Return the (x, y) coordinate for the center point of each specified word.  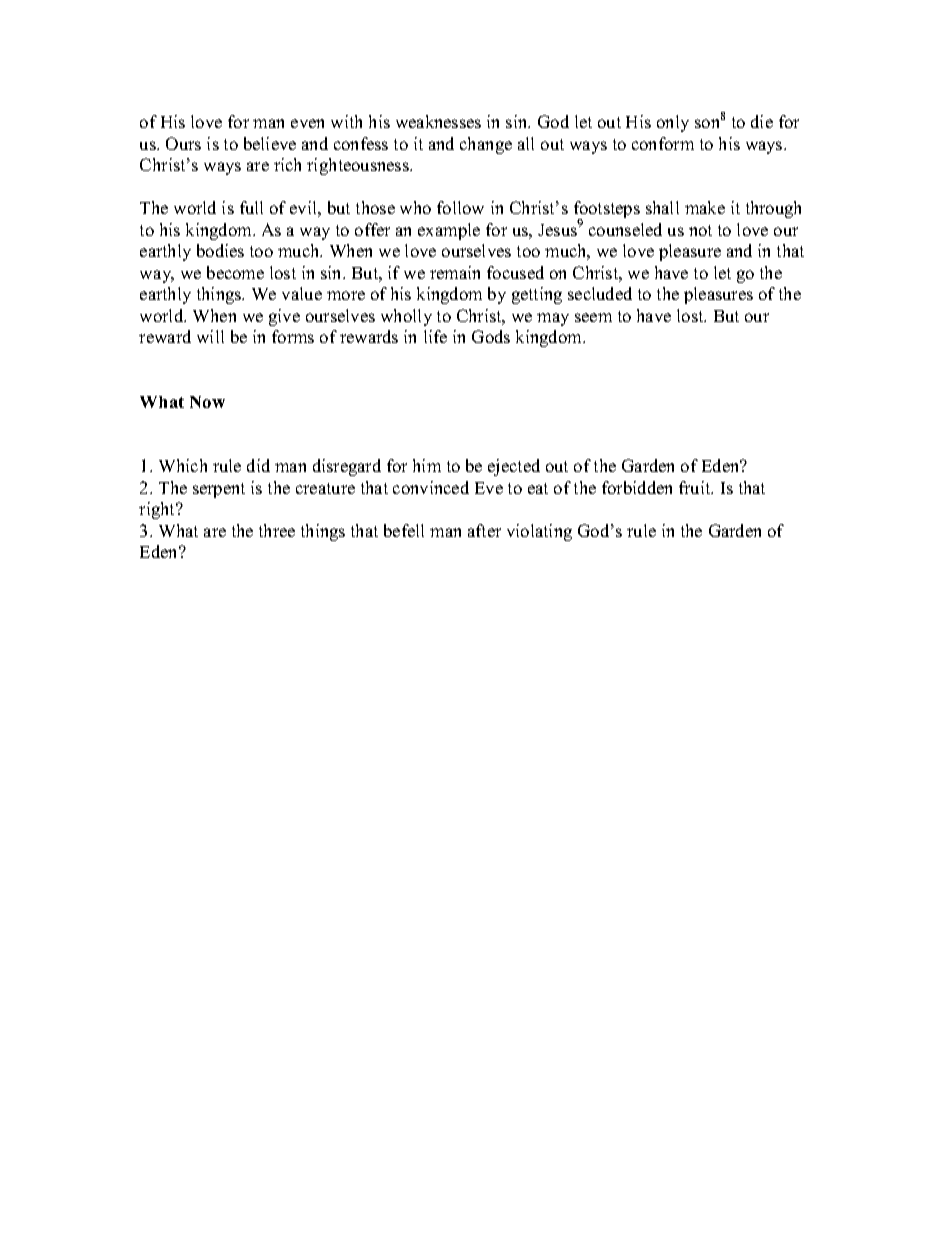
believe (270, 143)
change (486, 145)
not (700, 230)
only (673, 123)
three (277, 530)
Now (207, 402)
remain (455, 272)
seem (593, 317)
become (235, 272)
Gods (491, 336)
